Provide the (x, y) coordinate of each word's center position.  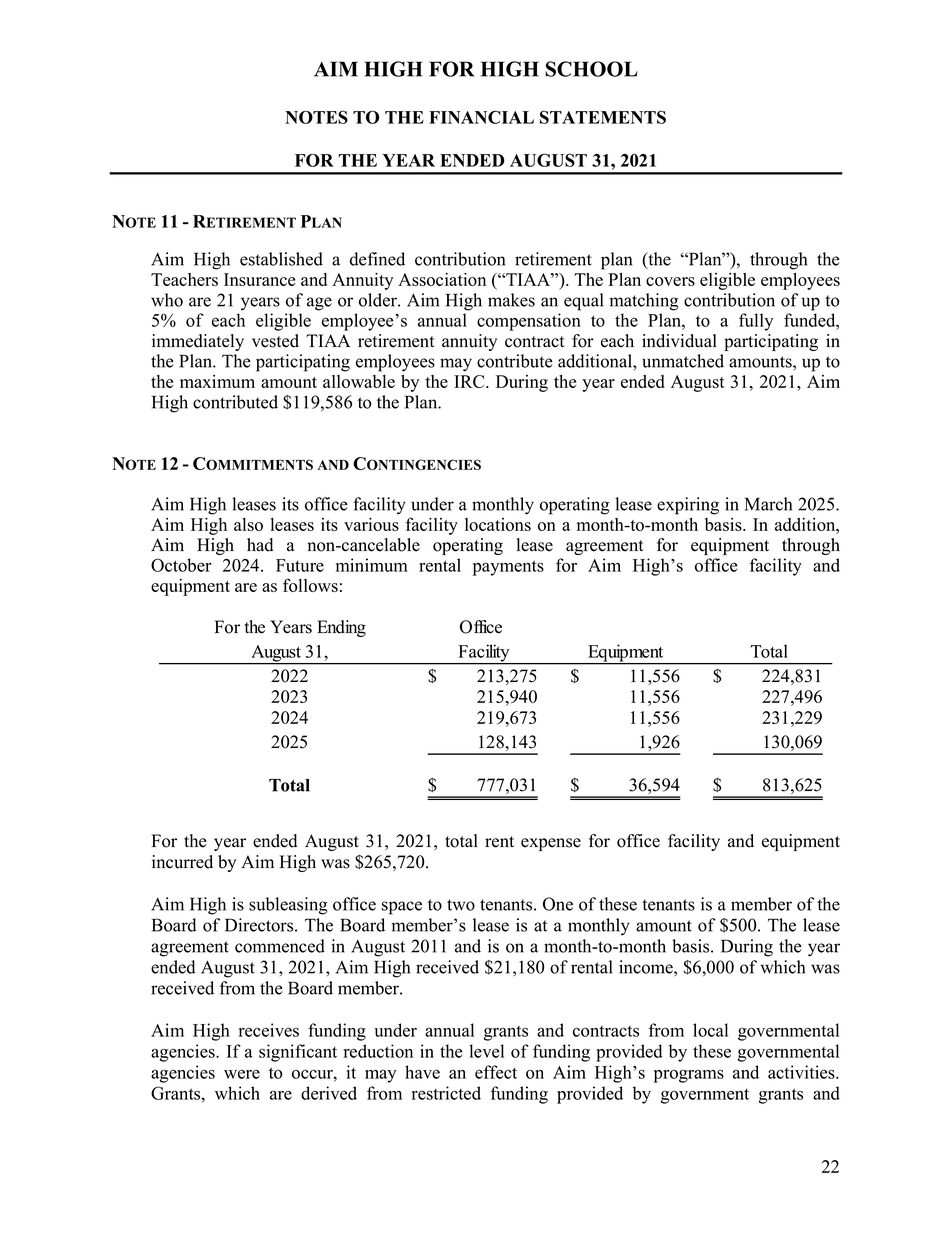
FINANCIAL (481, 117)
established (281, 259)
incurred (182, 862)
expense (551, 844)
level (486, 1051)
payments (508, 568)
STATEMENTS (603, 117)
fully (756, 322)
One (558, 904)
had (260, 545)
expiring (688, 506)
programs (689, 1076)
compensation (529, 322)
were (242, 1074)
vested (275, 341)
